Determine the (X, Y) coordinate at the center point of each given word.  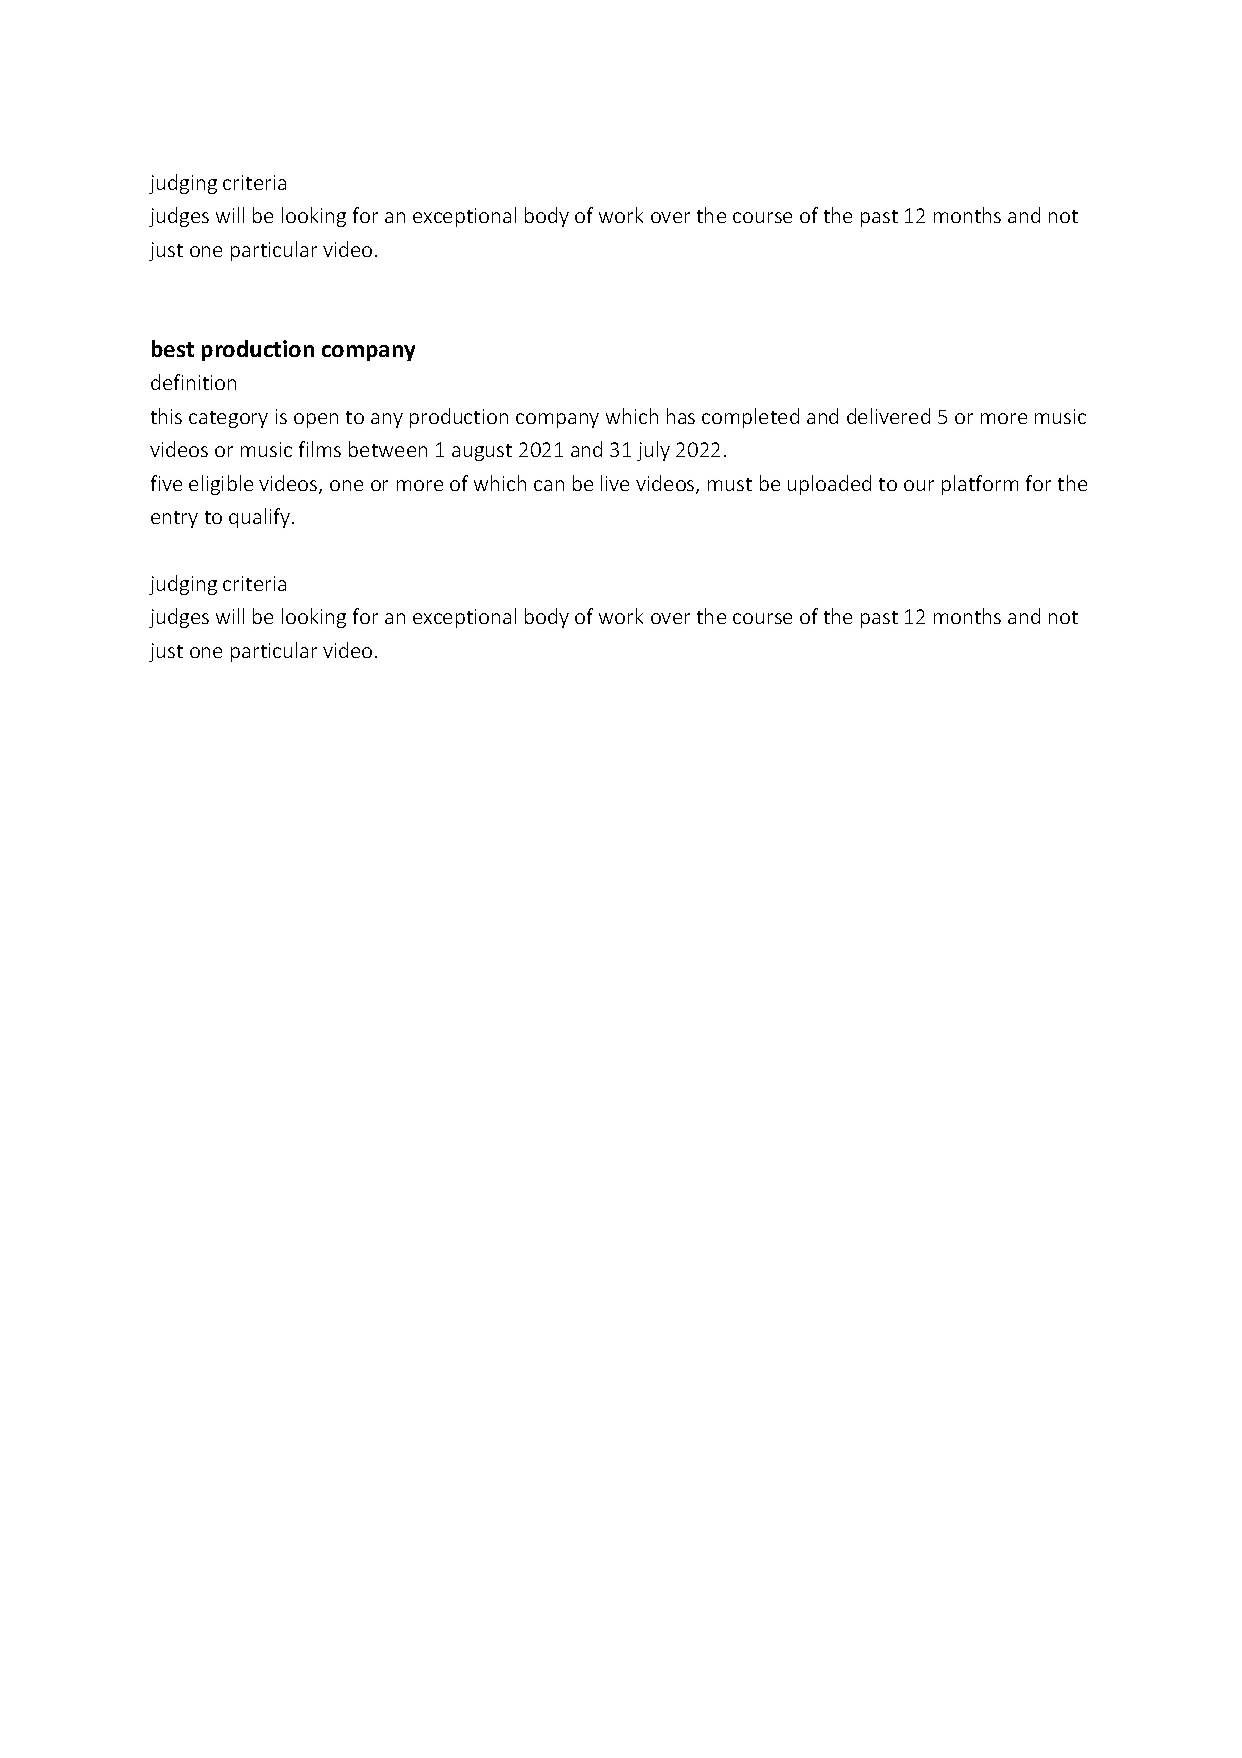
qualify (261, 518)
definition (193, 382)
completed (750, 418)
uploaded (829, 485)
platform (980, 485)
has (681, 416)
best (173, 348)
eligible (221, 485)
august (482, 452)
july (653, 451)
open (316, 420)
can (549, 485)
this (166, 416)
